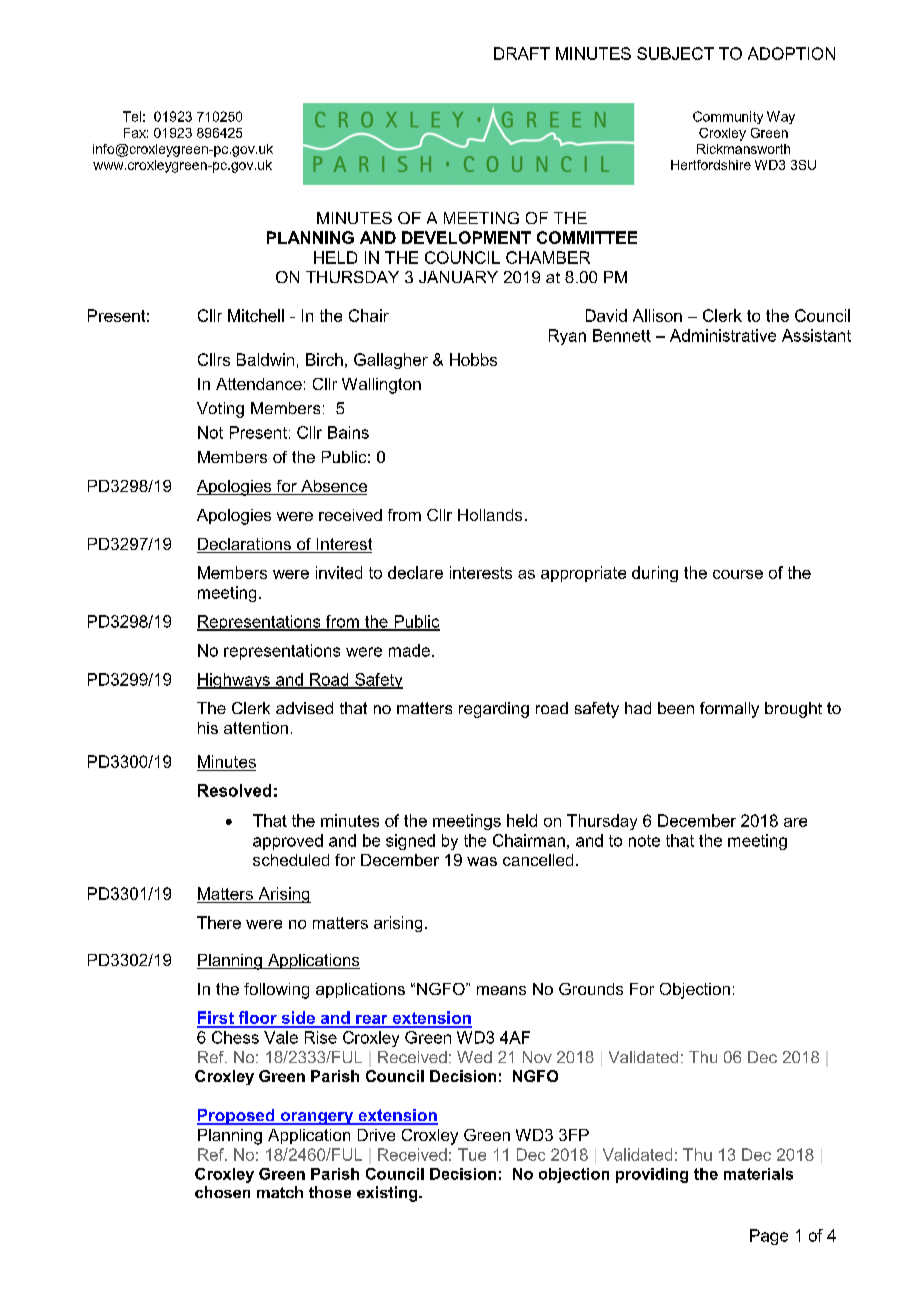  Describe the element at coordinates (222, 1192) in the document. I see `chosen` at that location.
